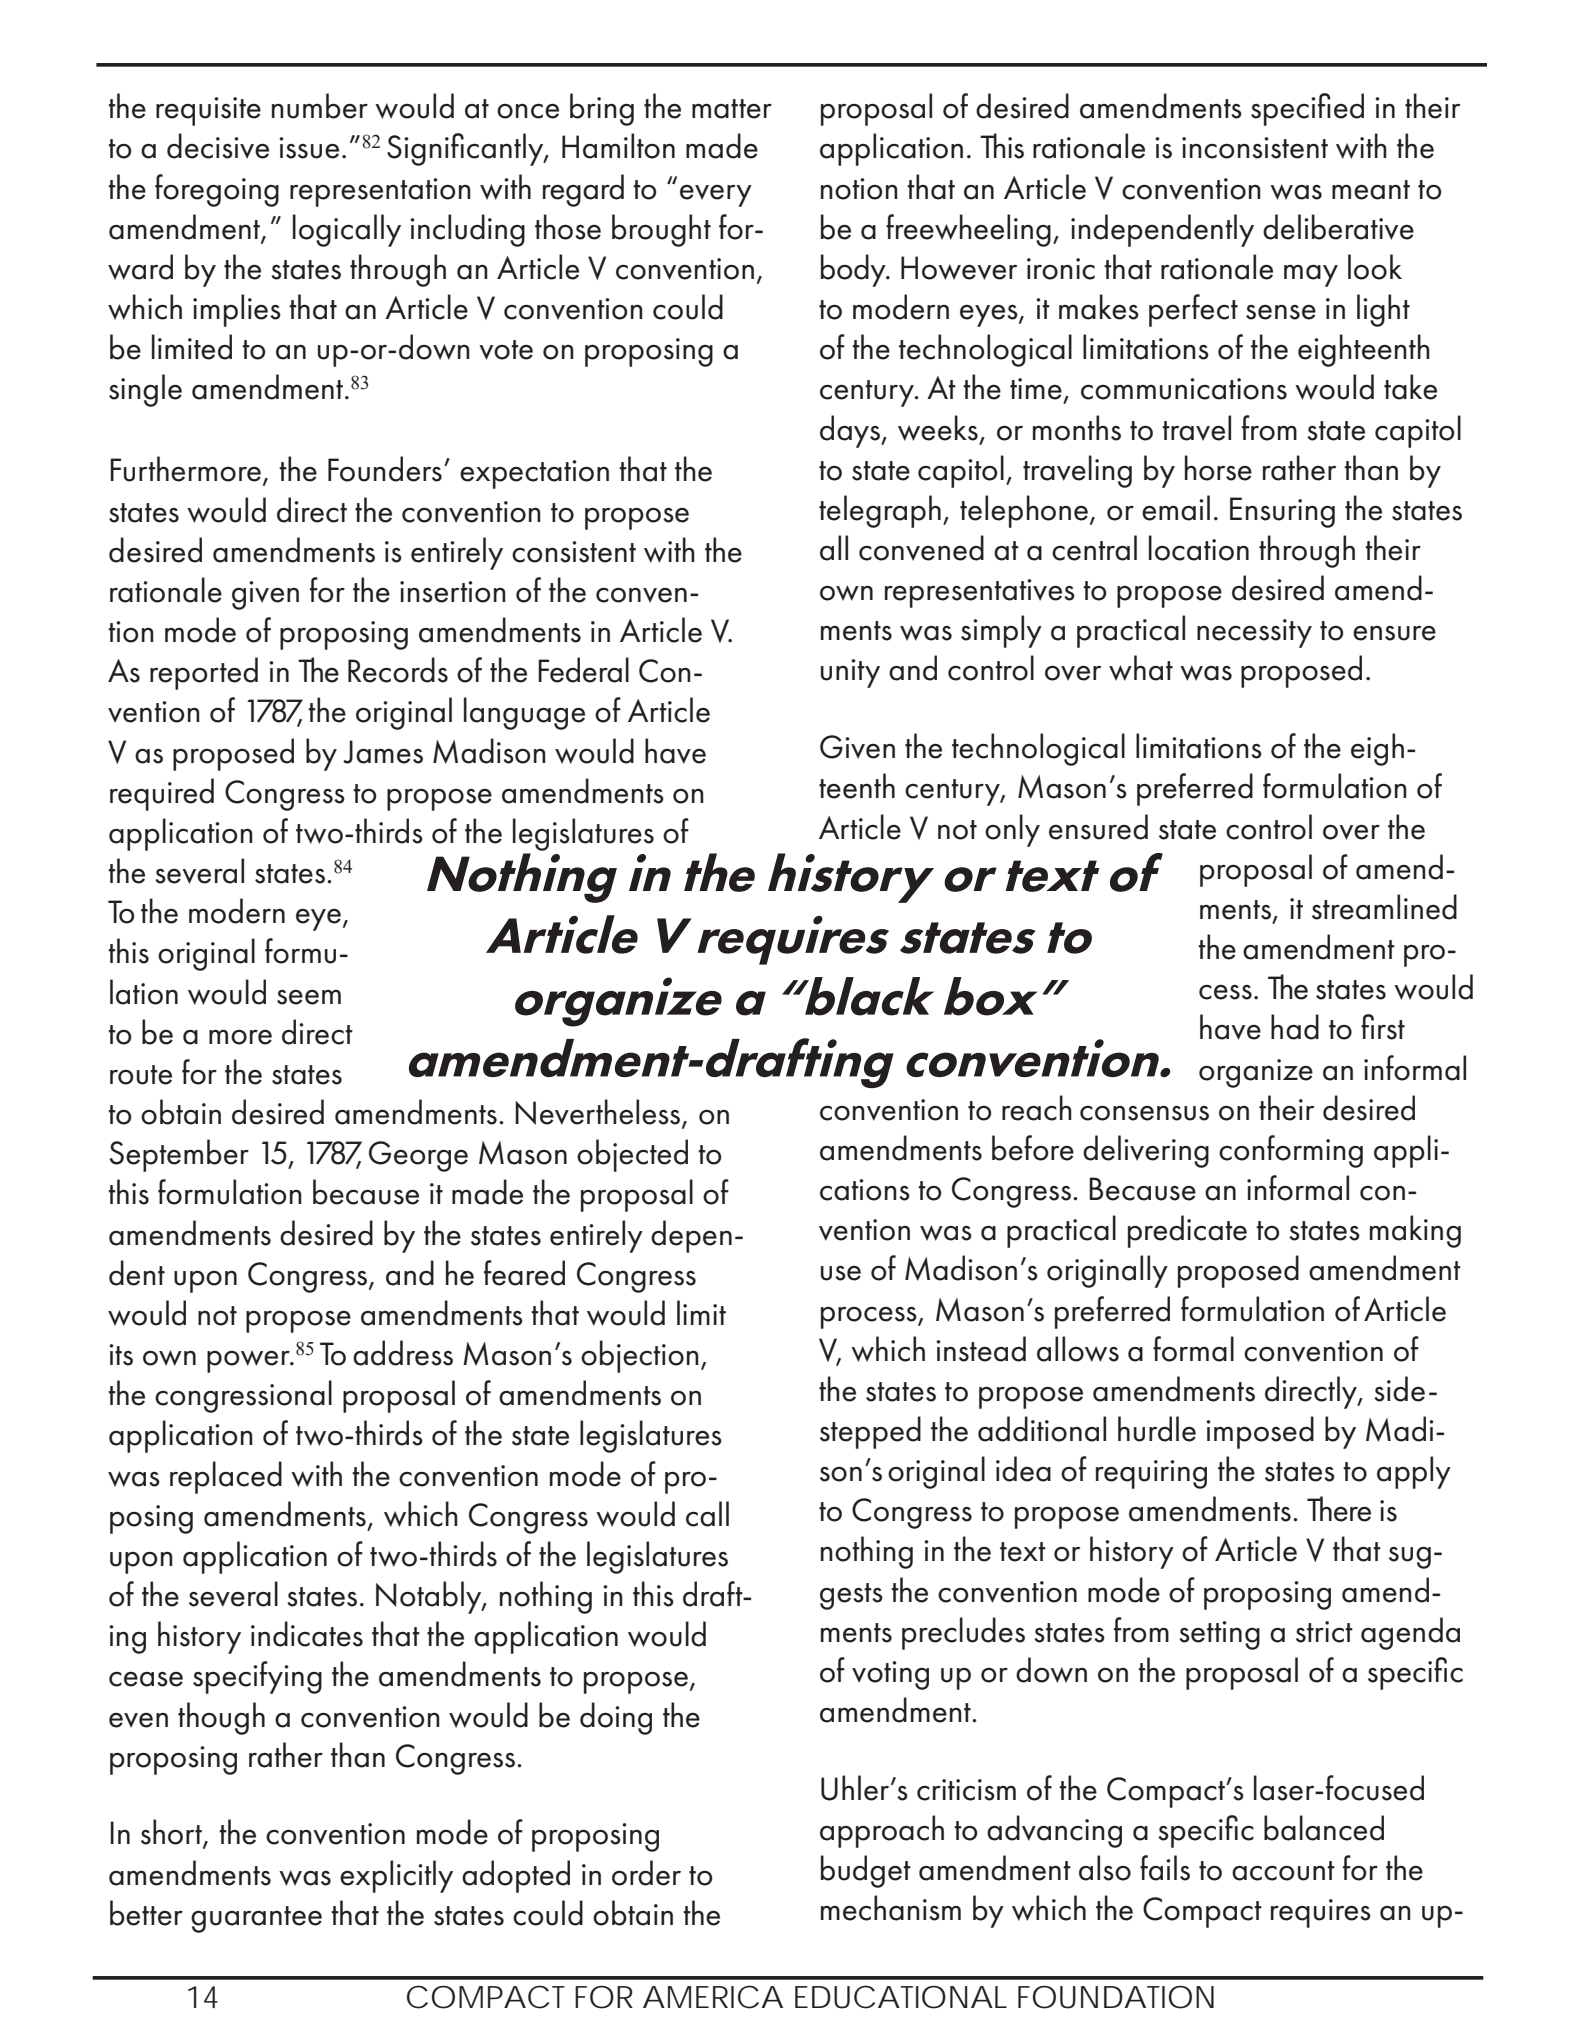 The width and height of the page is (1576, 2039). I want to click on Nevertheless, so click(599, 1113).
